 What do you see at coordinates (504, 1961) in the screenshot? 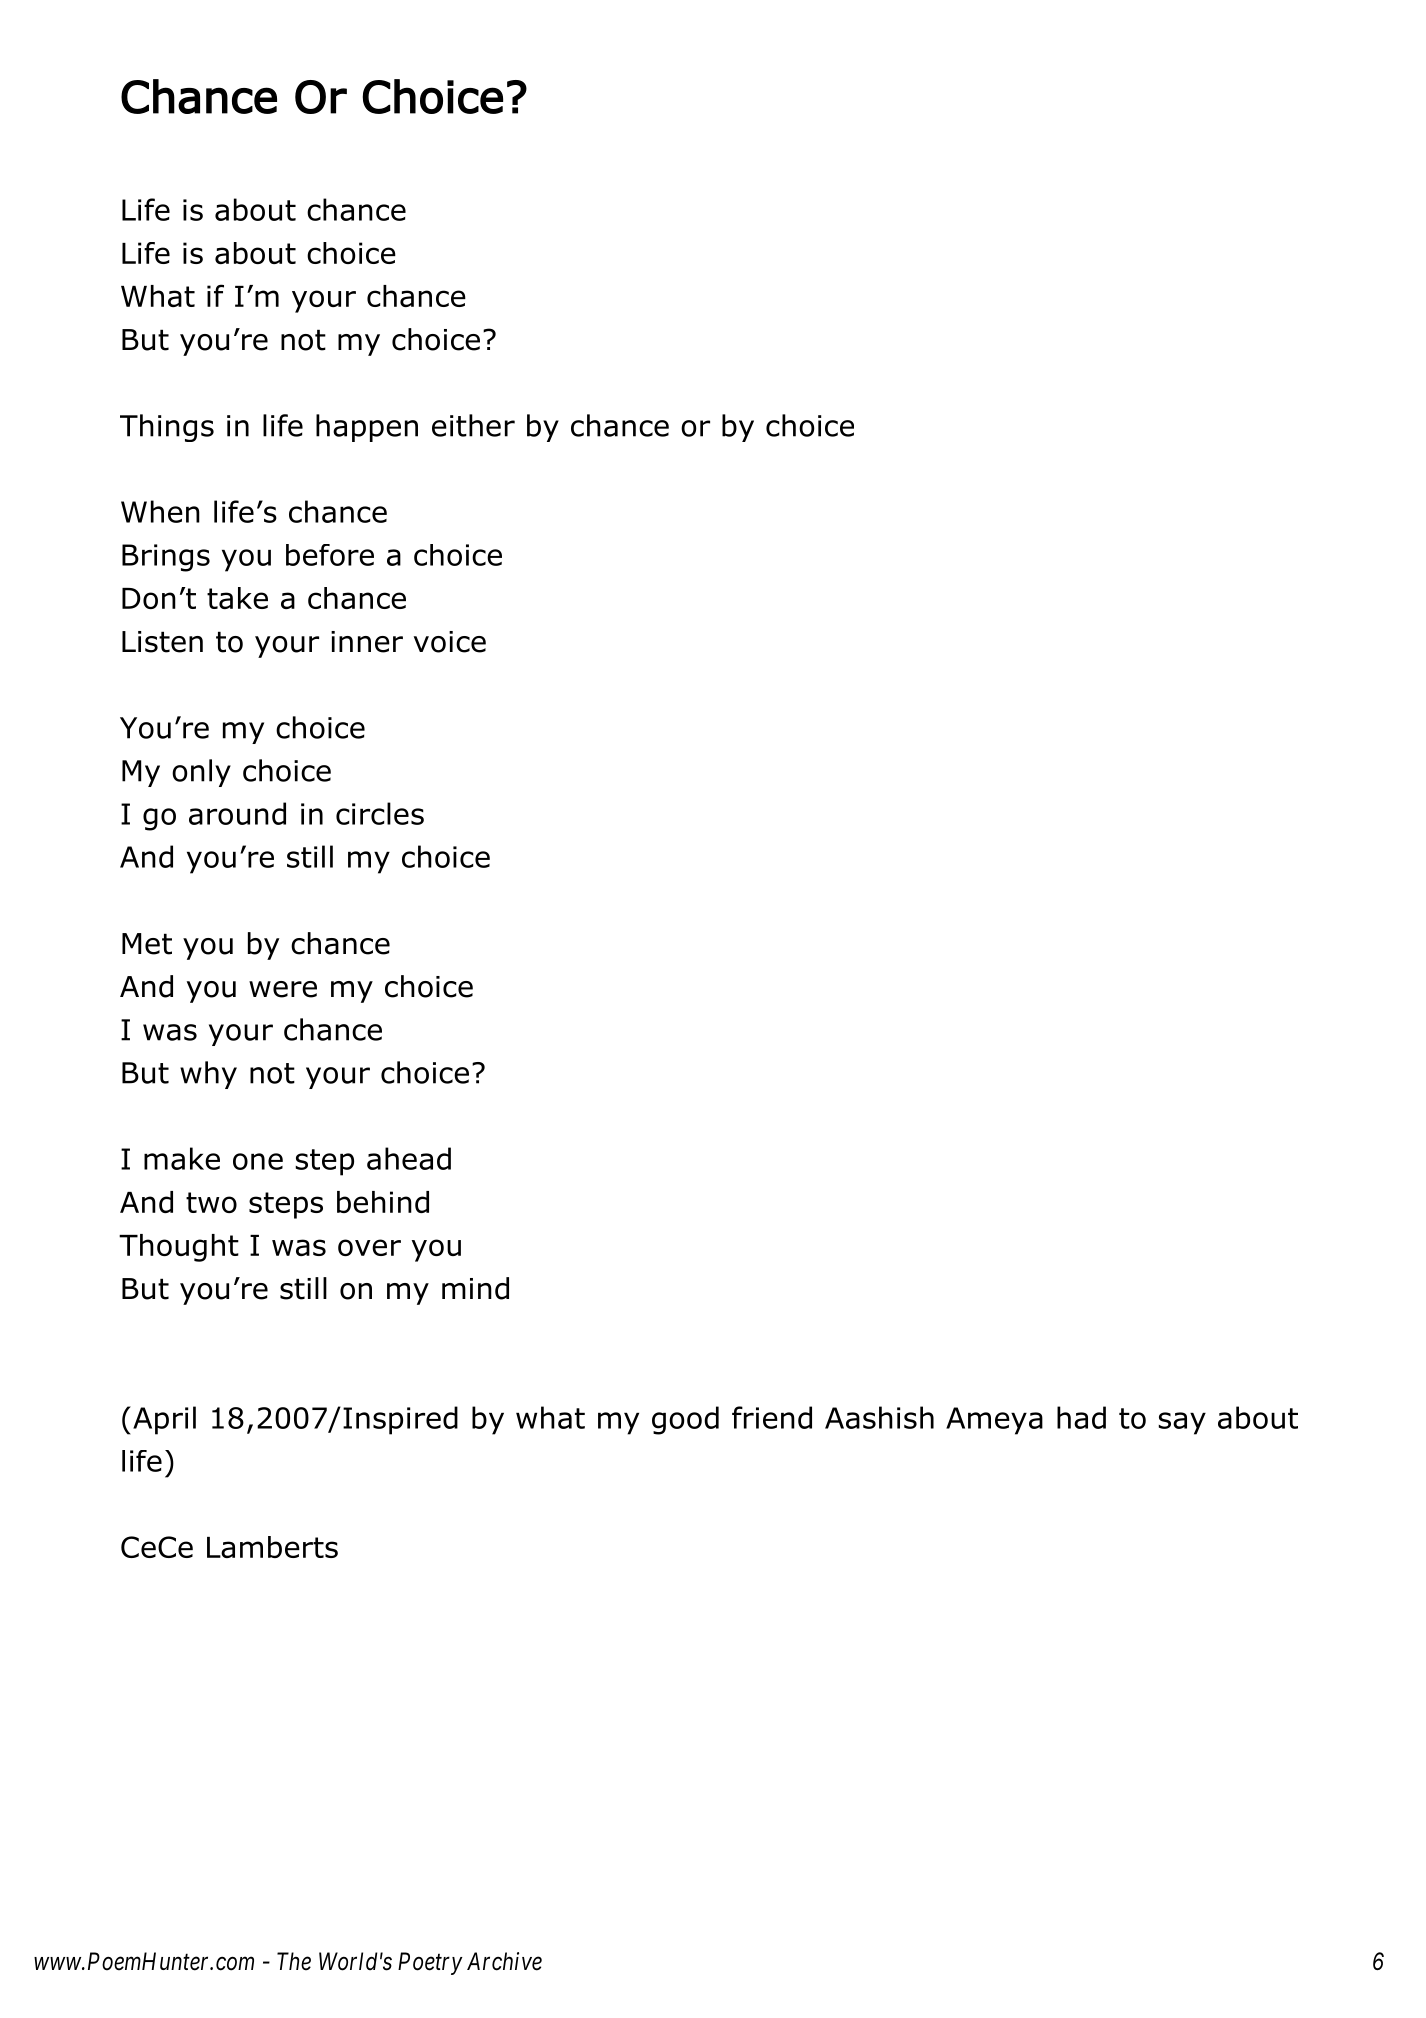
I see `Archive` at bounding box center [504, 1961].
